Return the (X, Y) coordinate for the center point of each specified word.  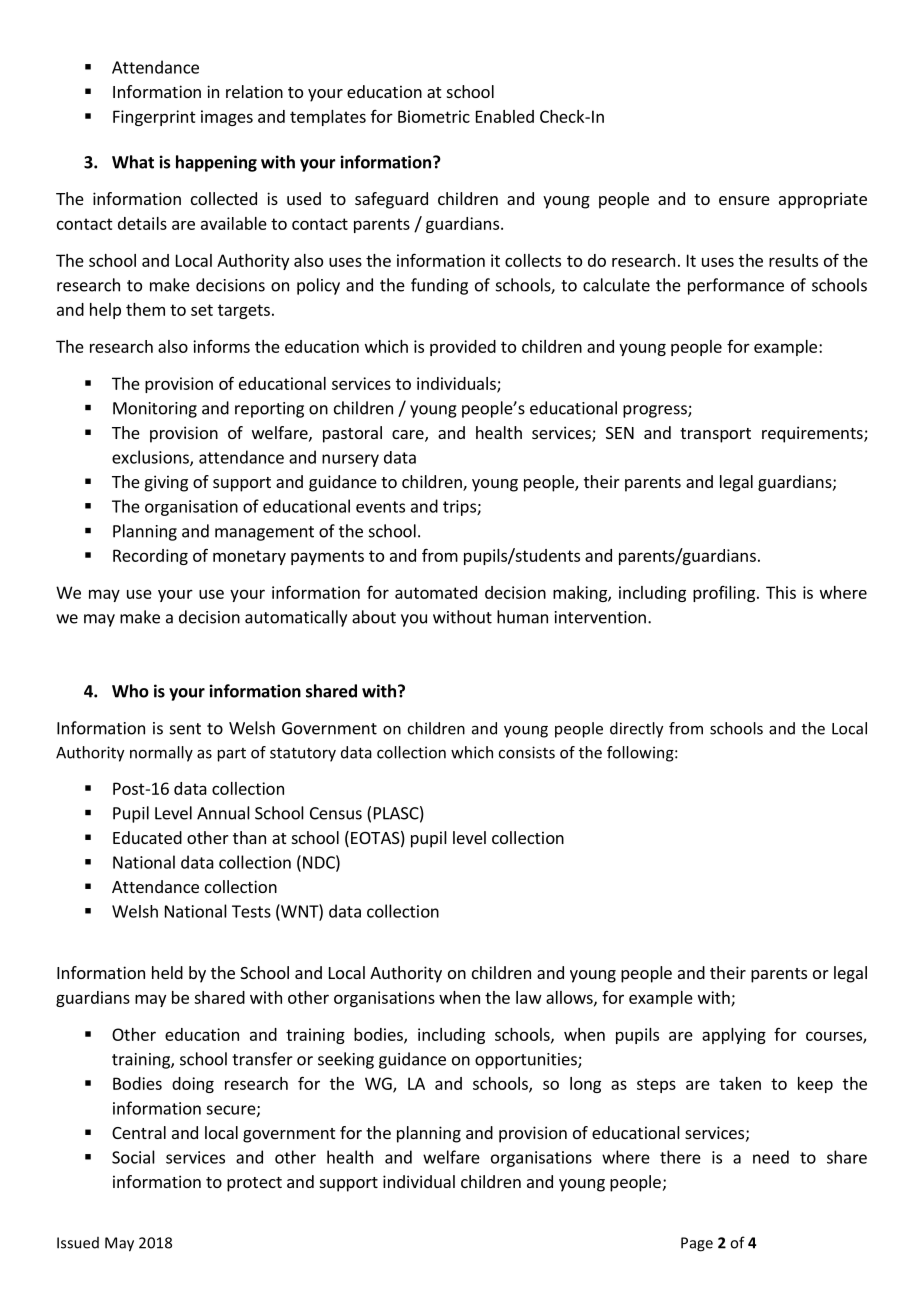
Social (133, 1157)
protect (254, 1184)
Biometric (434, 116)
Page (697, 1244)
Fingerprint (154, 118)
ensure (744, 200)
